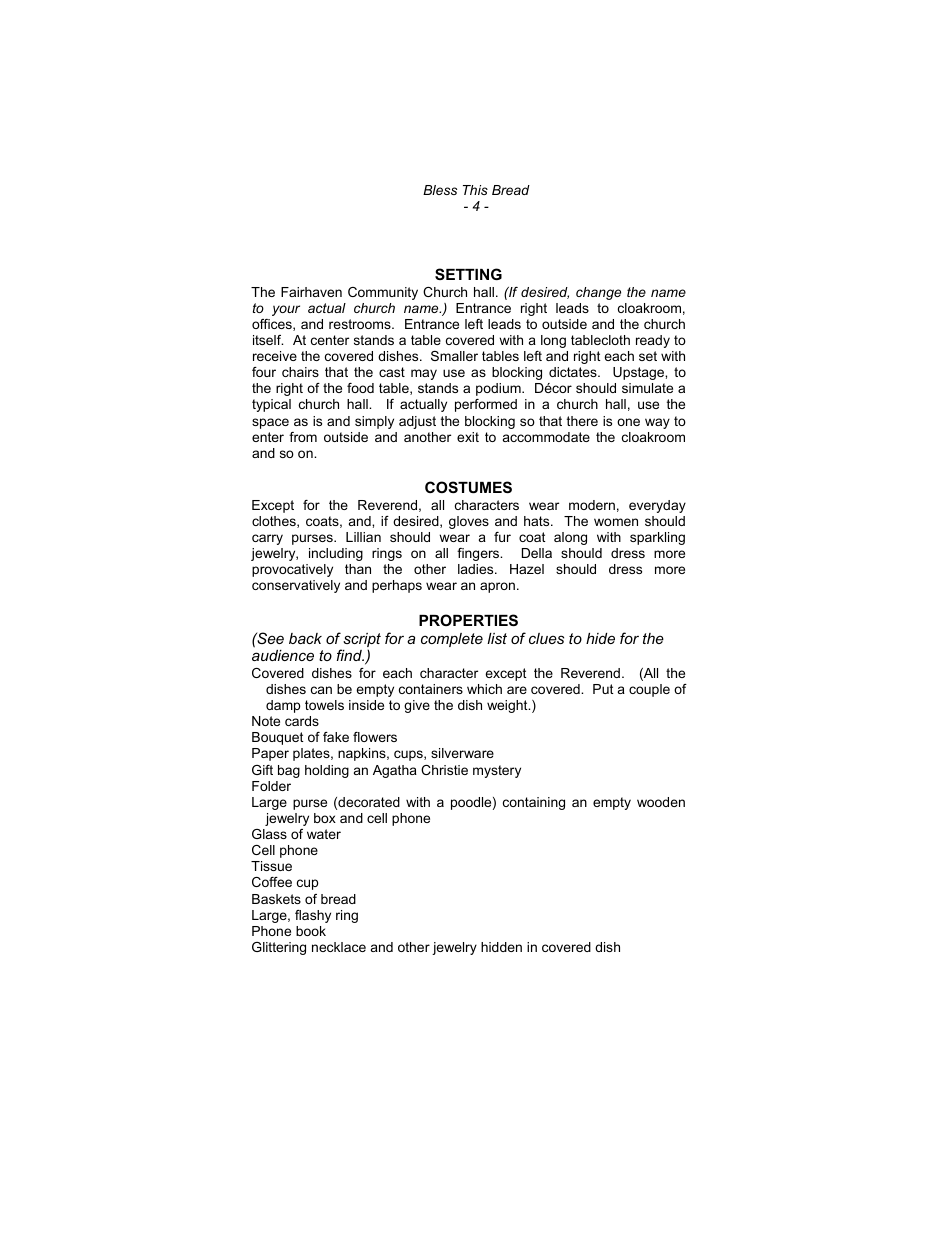  Describe the element at coordinates (267, 539) in the screenshot. I see `carry` at that location.
